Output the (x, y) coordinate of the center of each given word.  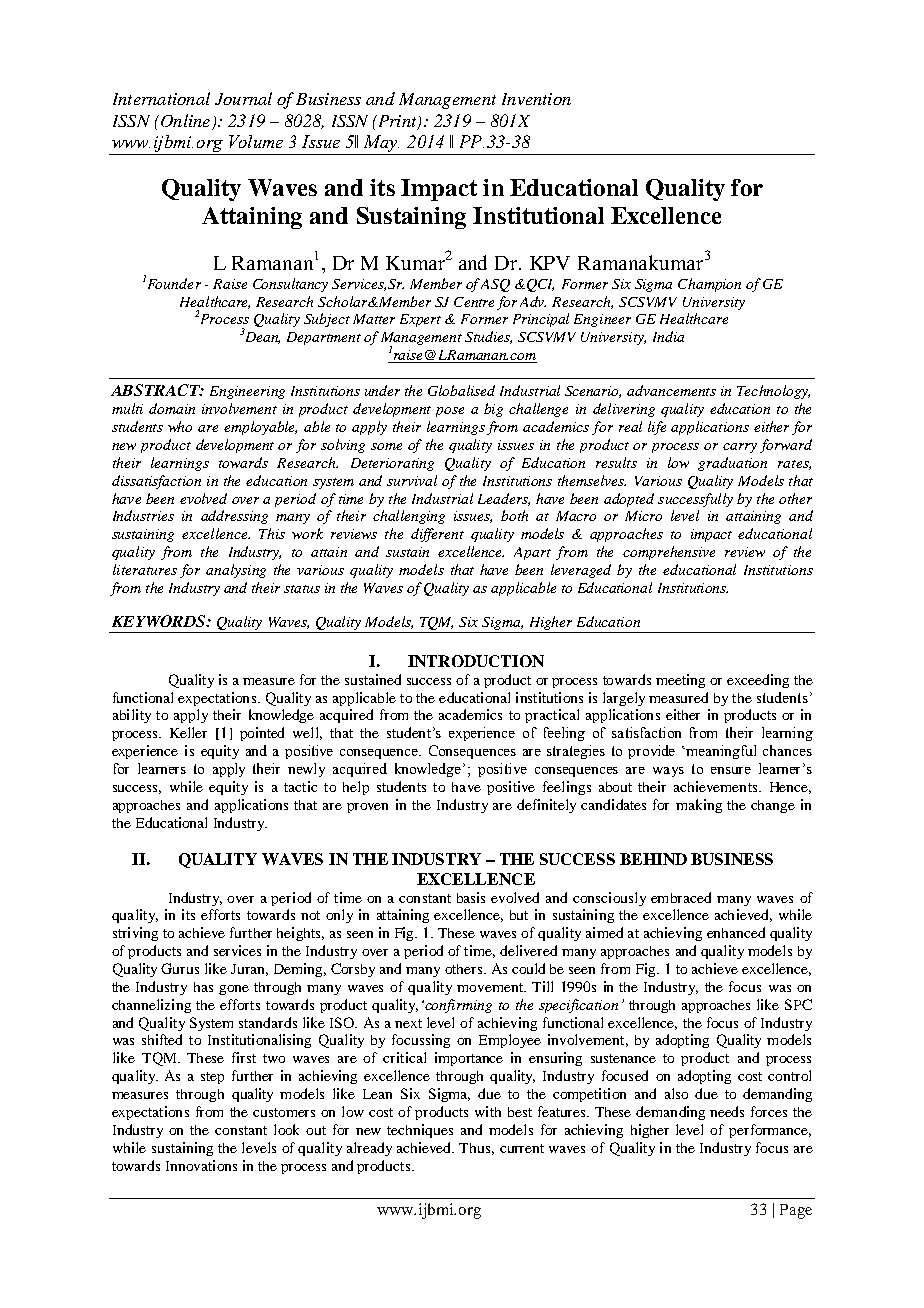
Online (184, 120)
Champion (709, 285)
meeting (680, 681)
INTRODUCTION (476, 661)
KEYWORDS (160, 621)
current (522, 1148)
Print (397, 122)
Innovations (201, 1165)
